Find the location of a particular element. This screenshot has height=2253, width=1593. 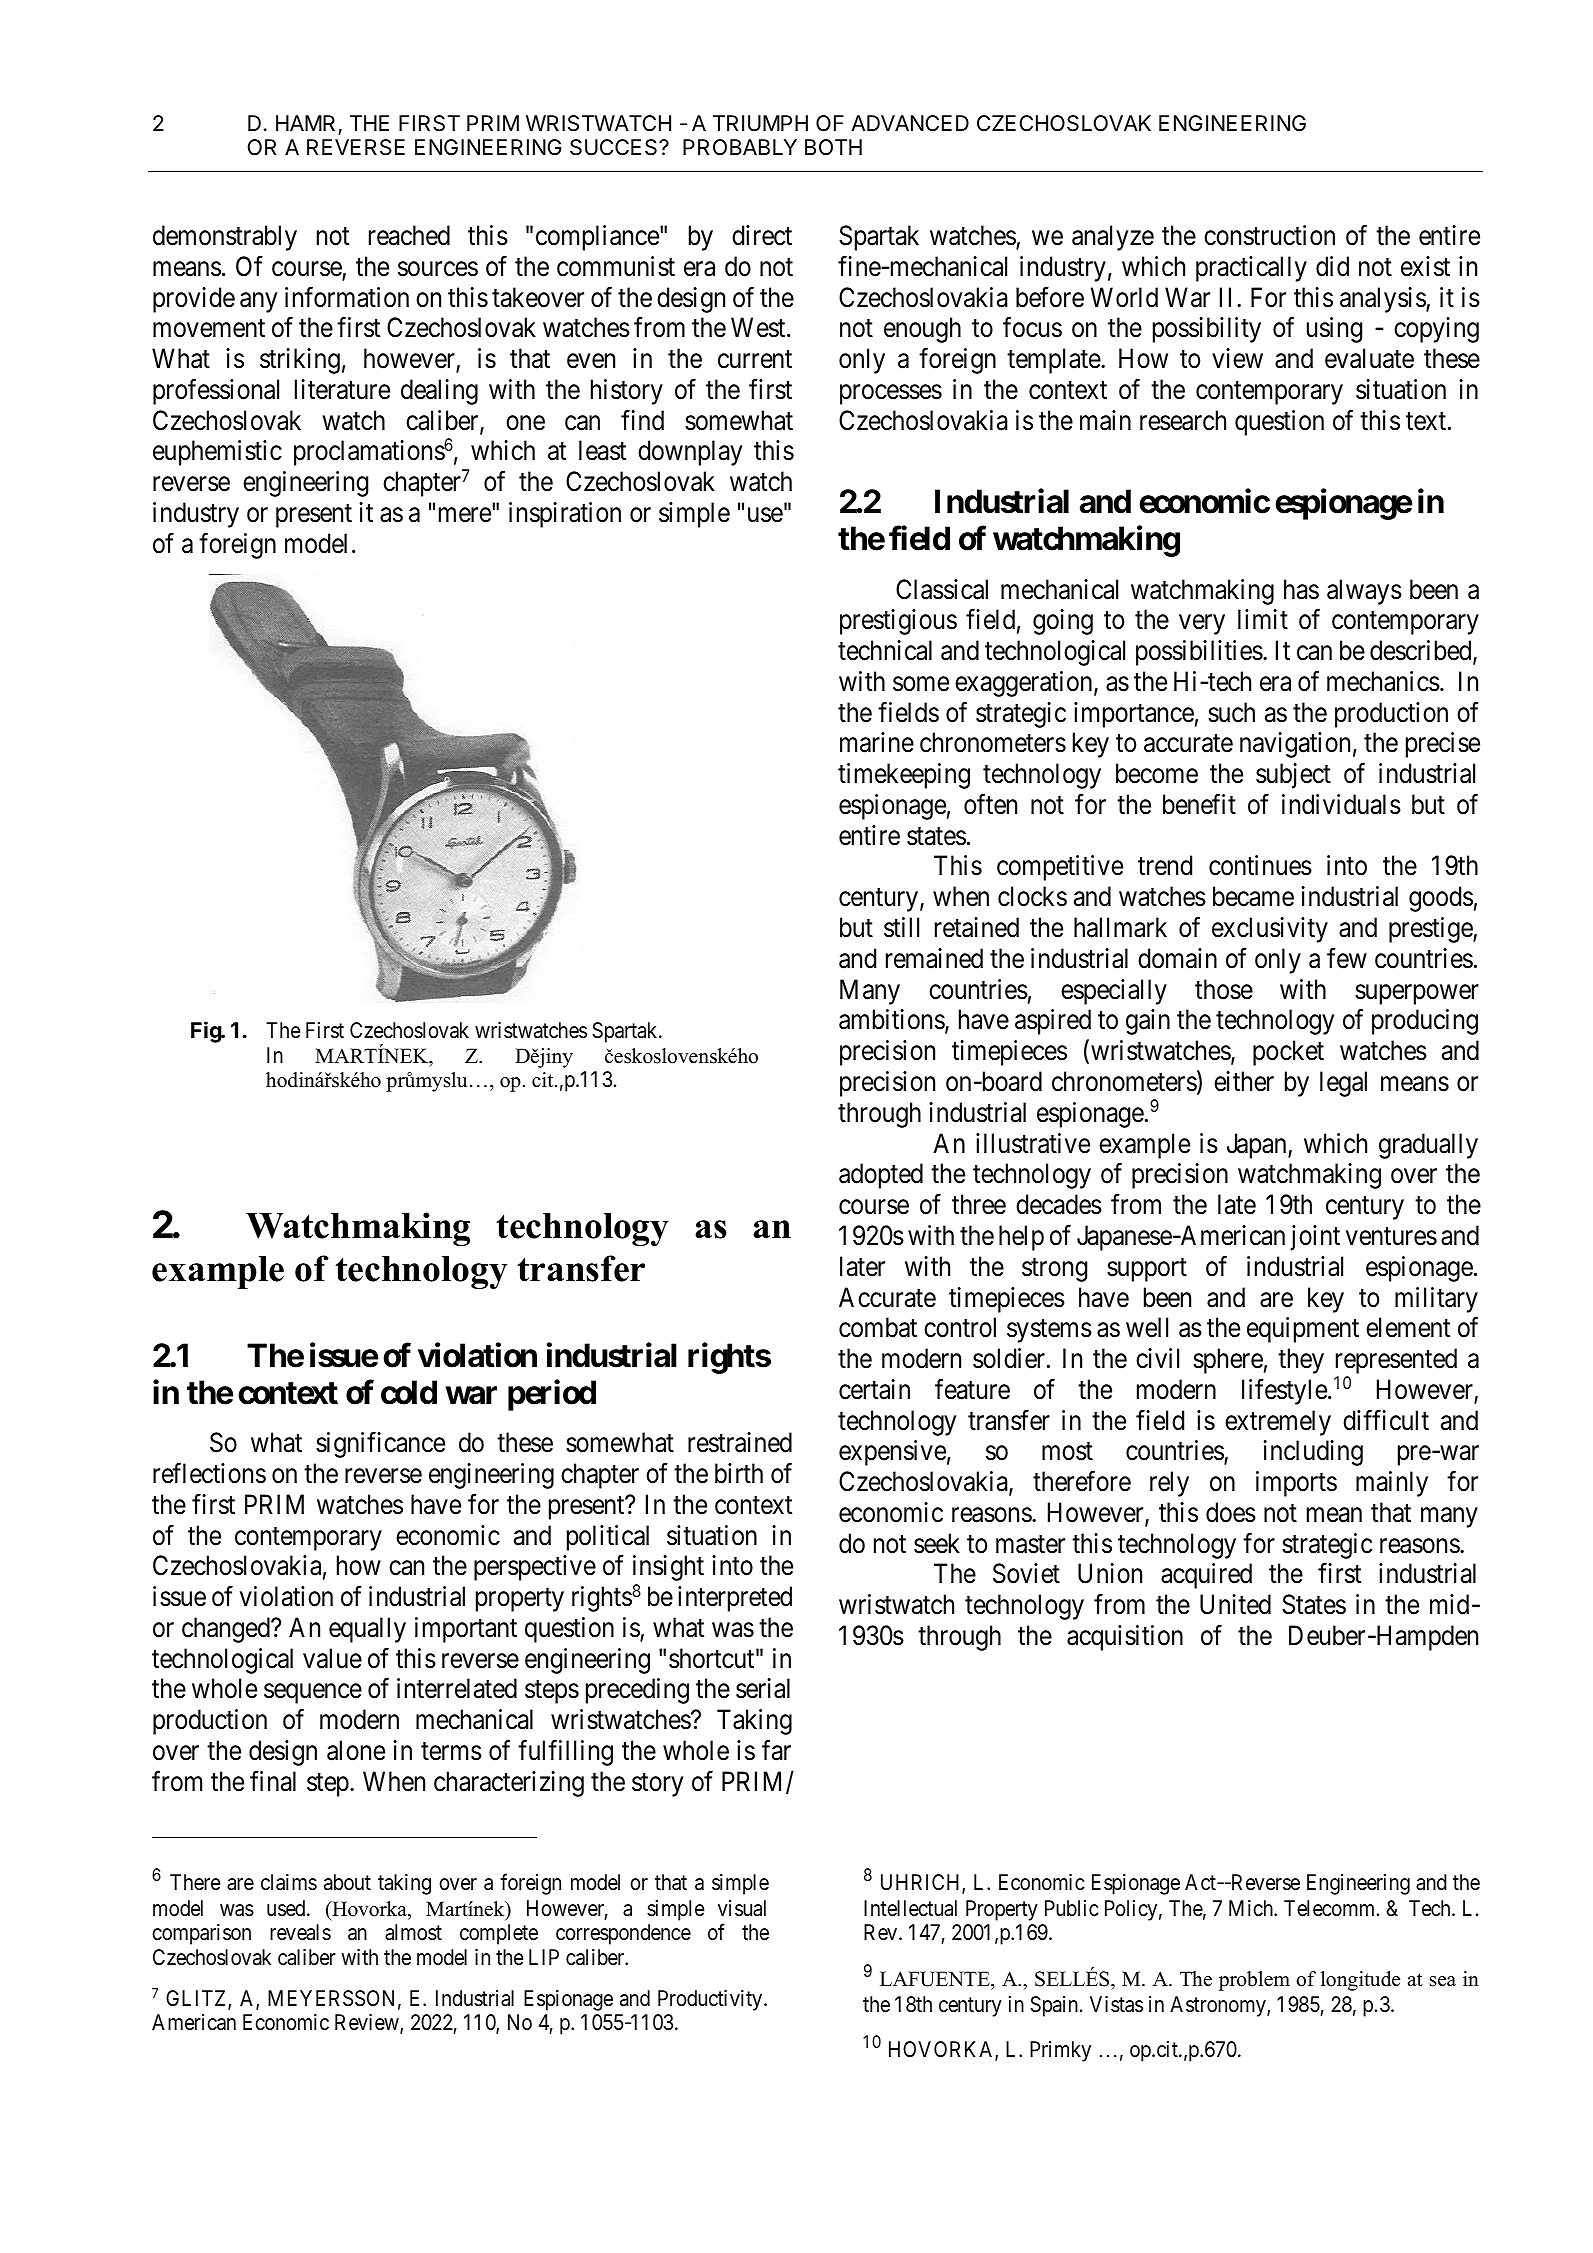

cold is located at coordinates (409, 1392).
